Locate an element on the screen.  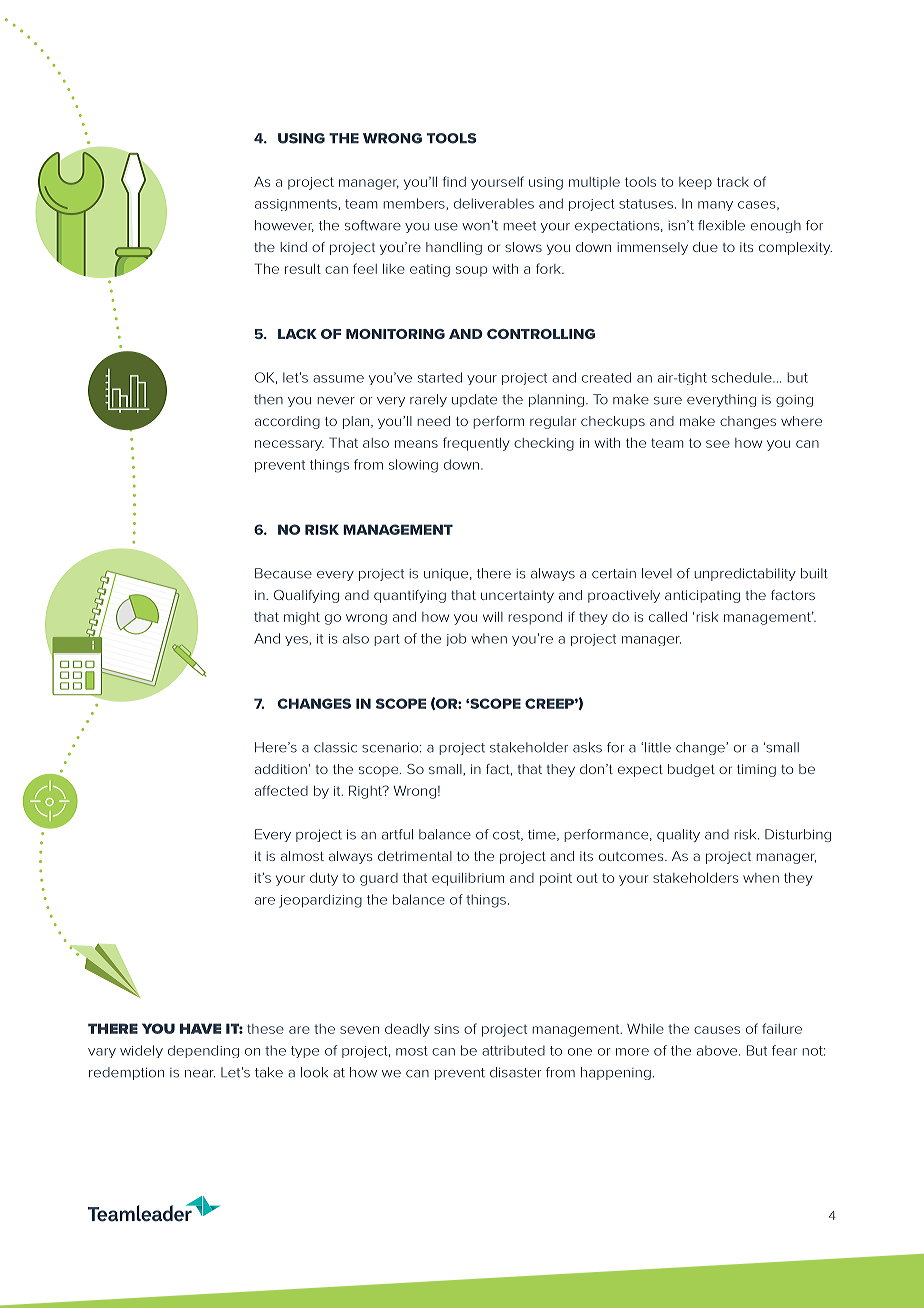
depending is located at coordinates (203, 1051).
